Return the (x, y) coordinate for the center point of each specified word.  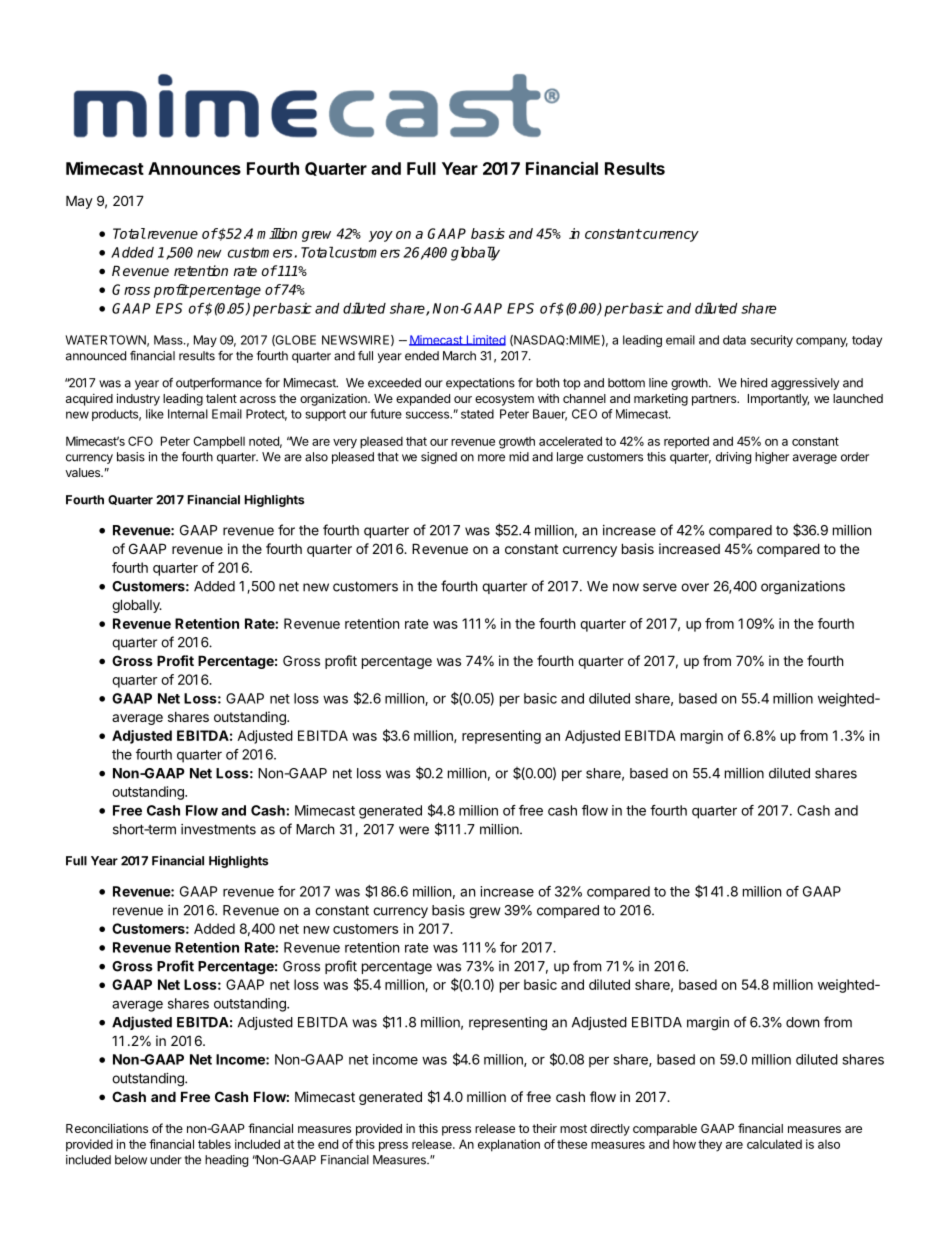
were (414, 830)
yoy (381, 236)
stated (477, 414)
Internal (188, 414)
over (695, 587)
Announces (194, 168)
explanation (509, 1145)
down (802, 1022)
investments (218, 829)
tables (214, 1144)
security (772, 341)
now (626, 587)
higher (772, 458)
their (544, 1128)
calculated (774, 1144)
